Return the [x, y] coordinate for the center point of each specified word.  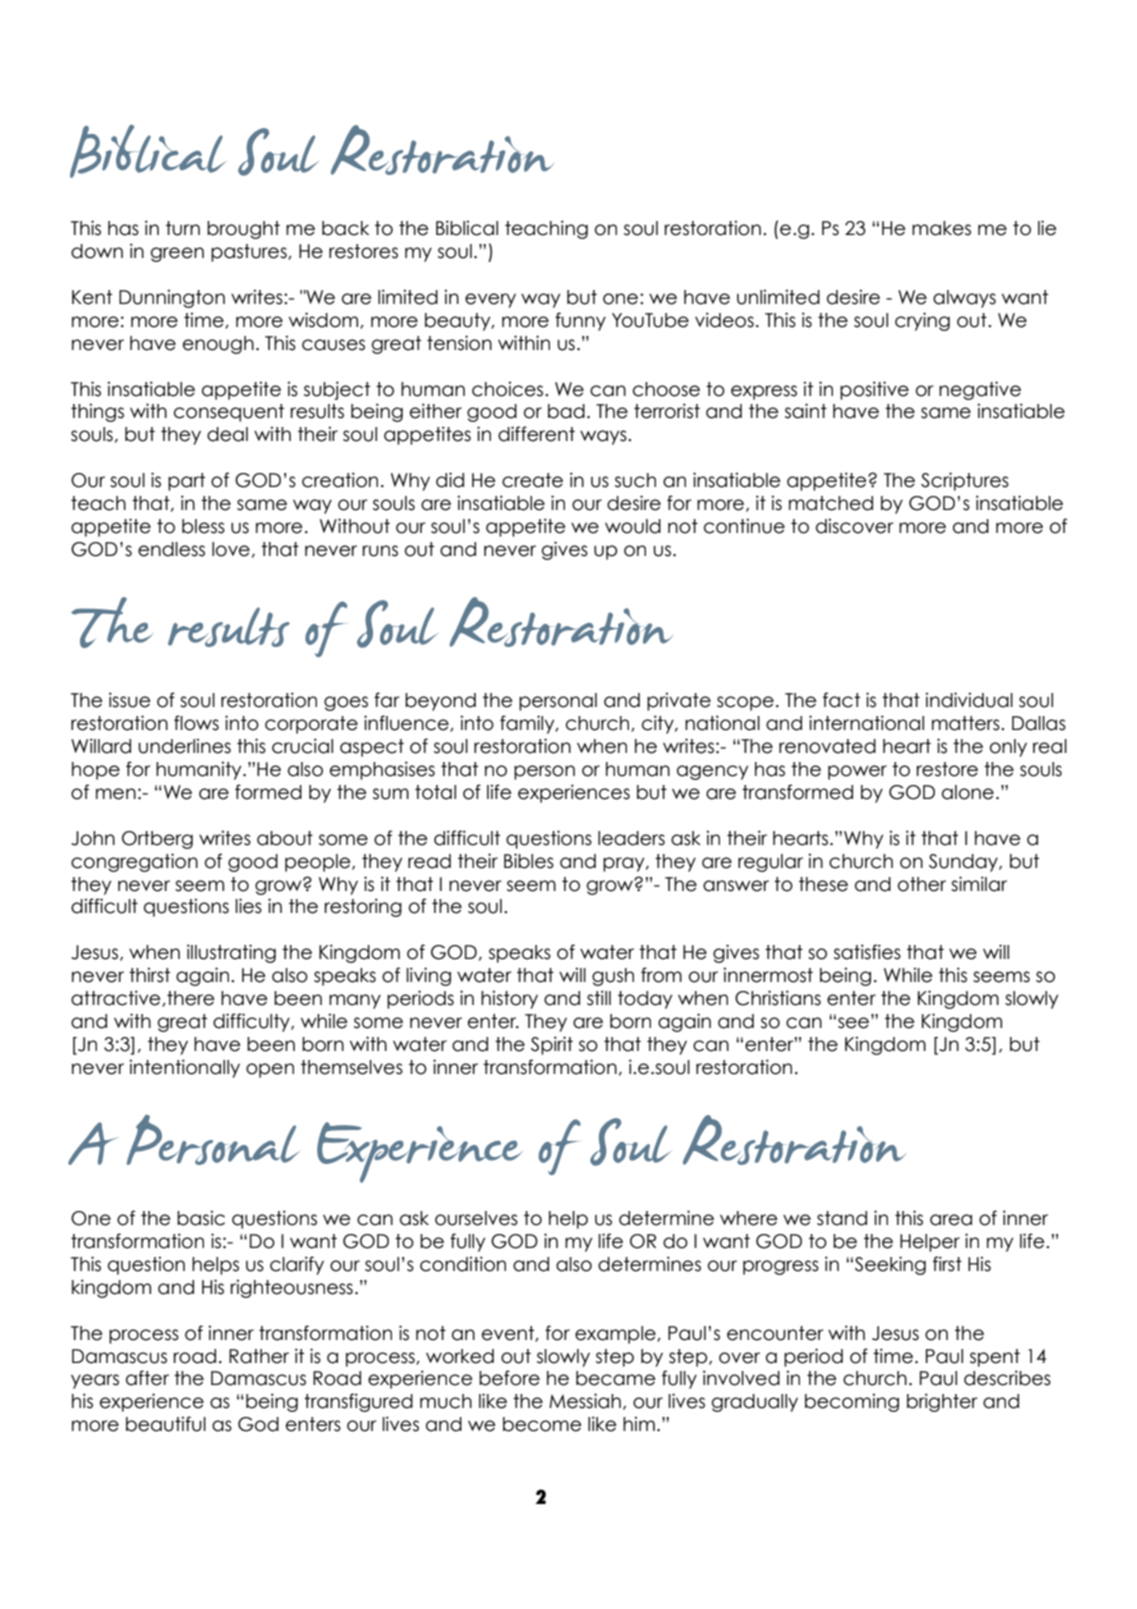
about [285, 838]
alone [968, 792]
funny [580, 321]
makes [941, 228]
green [177, 254]
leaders [631, 838]
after [147, 1378]
